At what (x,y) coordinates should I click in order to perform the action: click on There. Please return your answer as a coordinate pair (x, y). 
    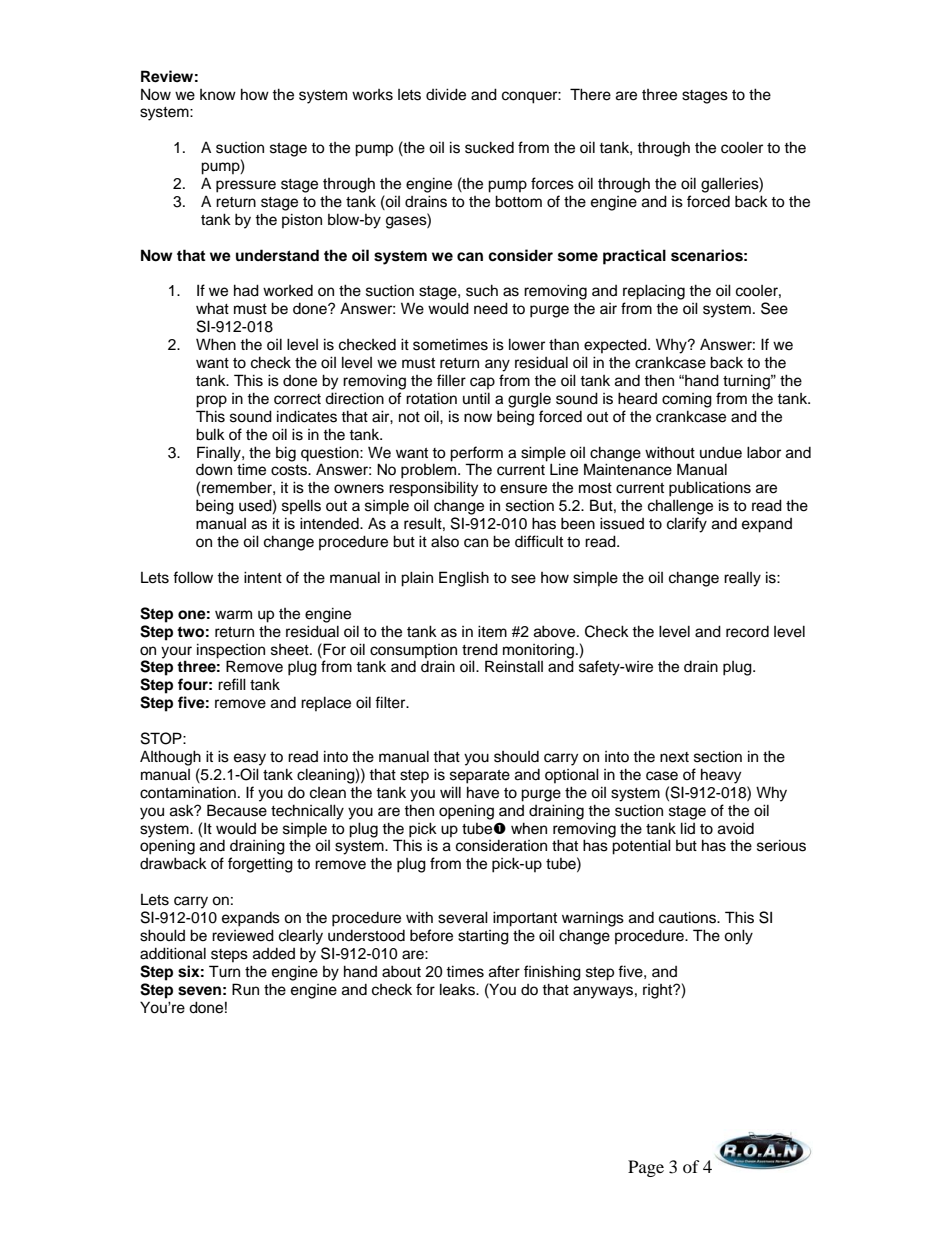
    Looking at the image, I should click on (590, 94).
